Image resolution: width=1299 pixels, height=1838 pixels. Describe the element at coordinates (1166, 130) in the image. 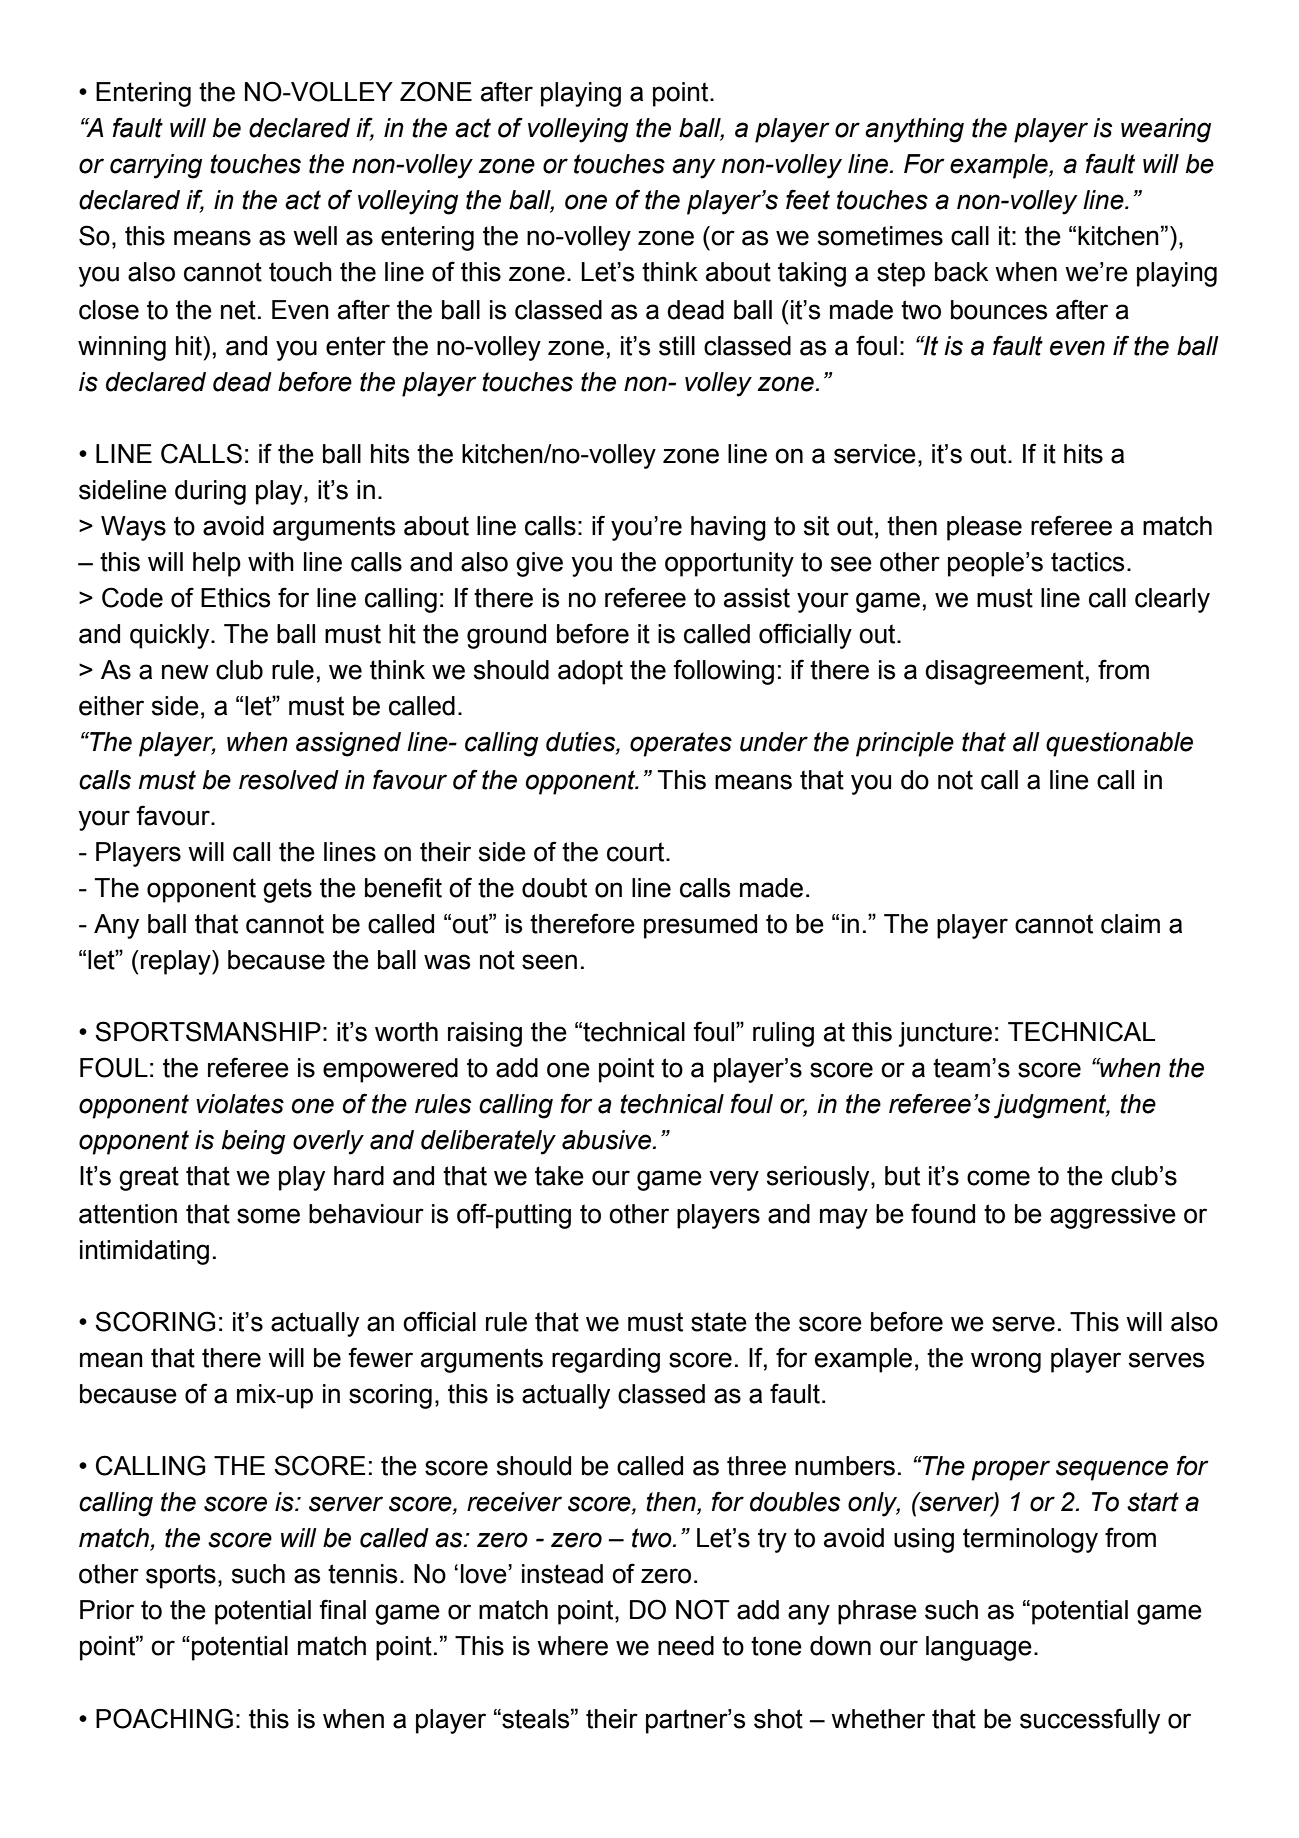

I see `wearing` at that location.
